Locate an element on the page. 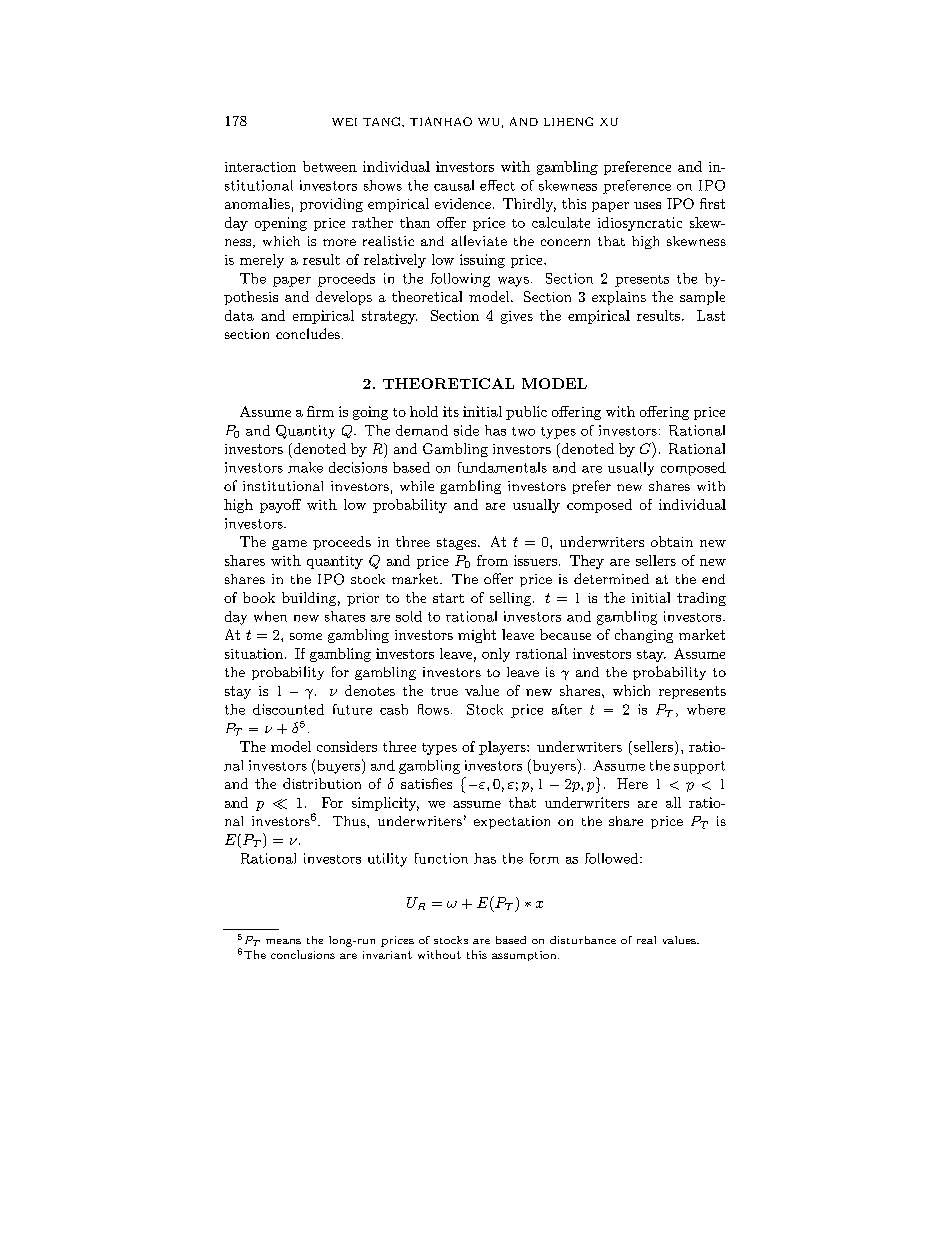  effect is located at coordinates (497, 185).
